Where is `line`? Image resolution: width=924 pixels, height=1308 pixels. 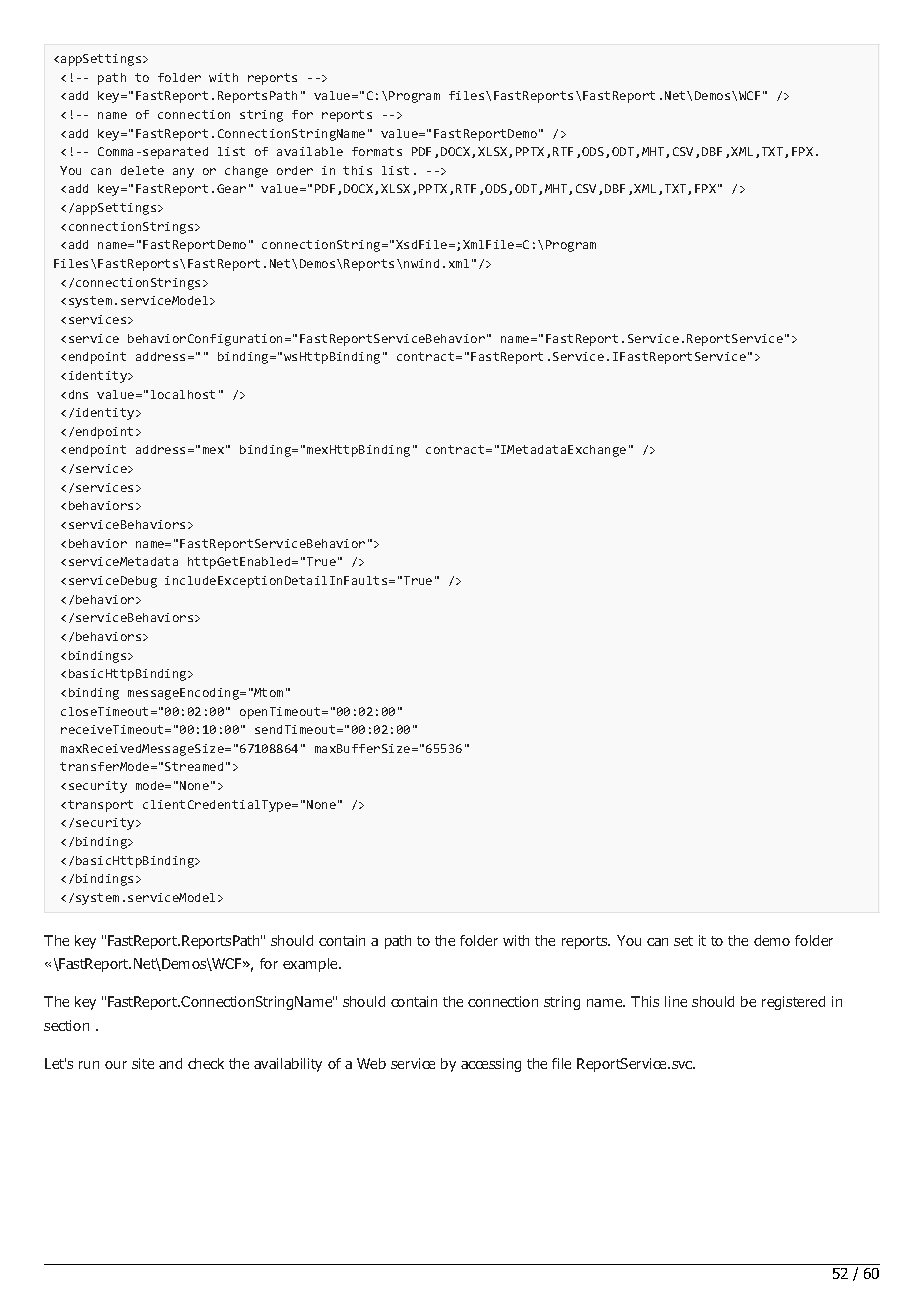 line is located at coordinates (676, 1001).
